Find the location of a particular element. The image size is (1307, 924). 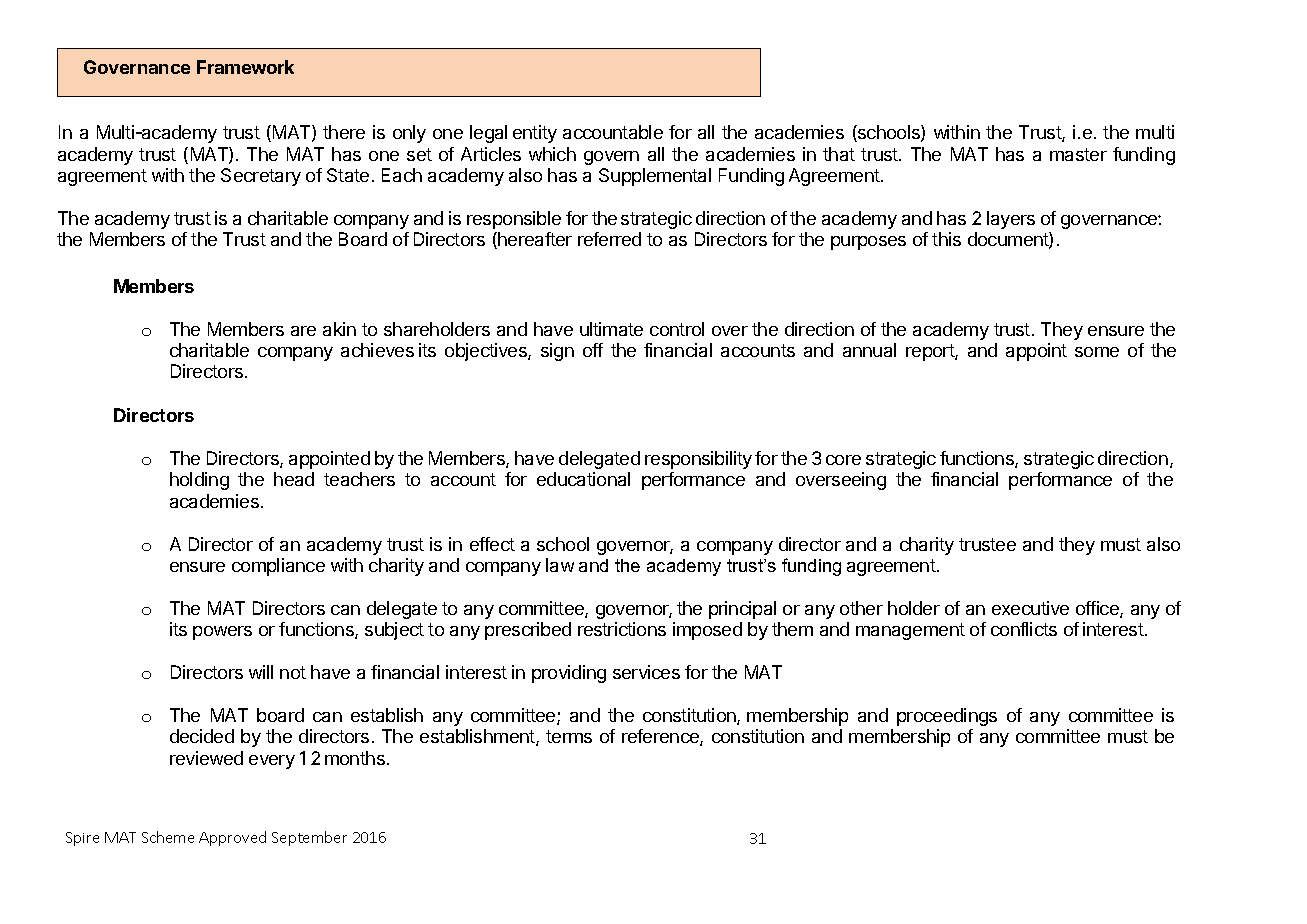

referred is located at coordinates (609, 239).
